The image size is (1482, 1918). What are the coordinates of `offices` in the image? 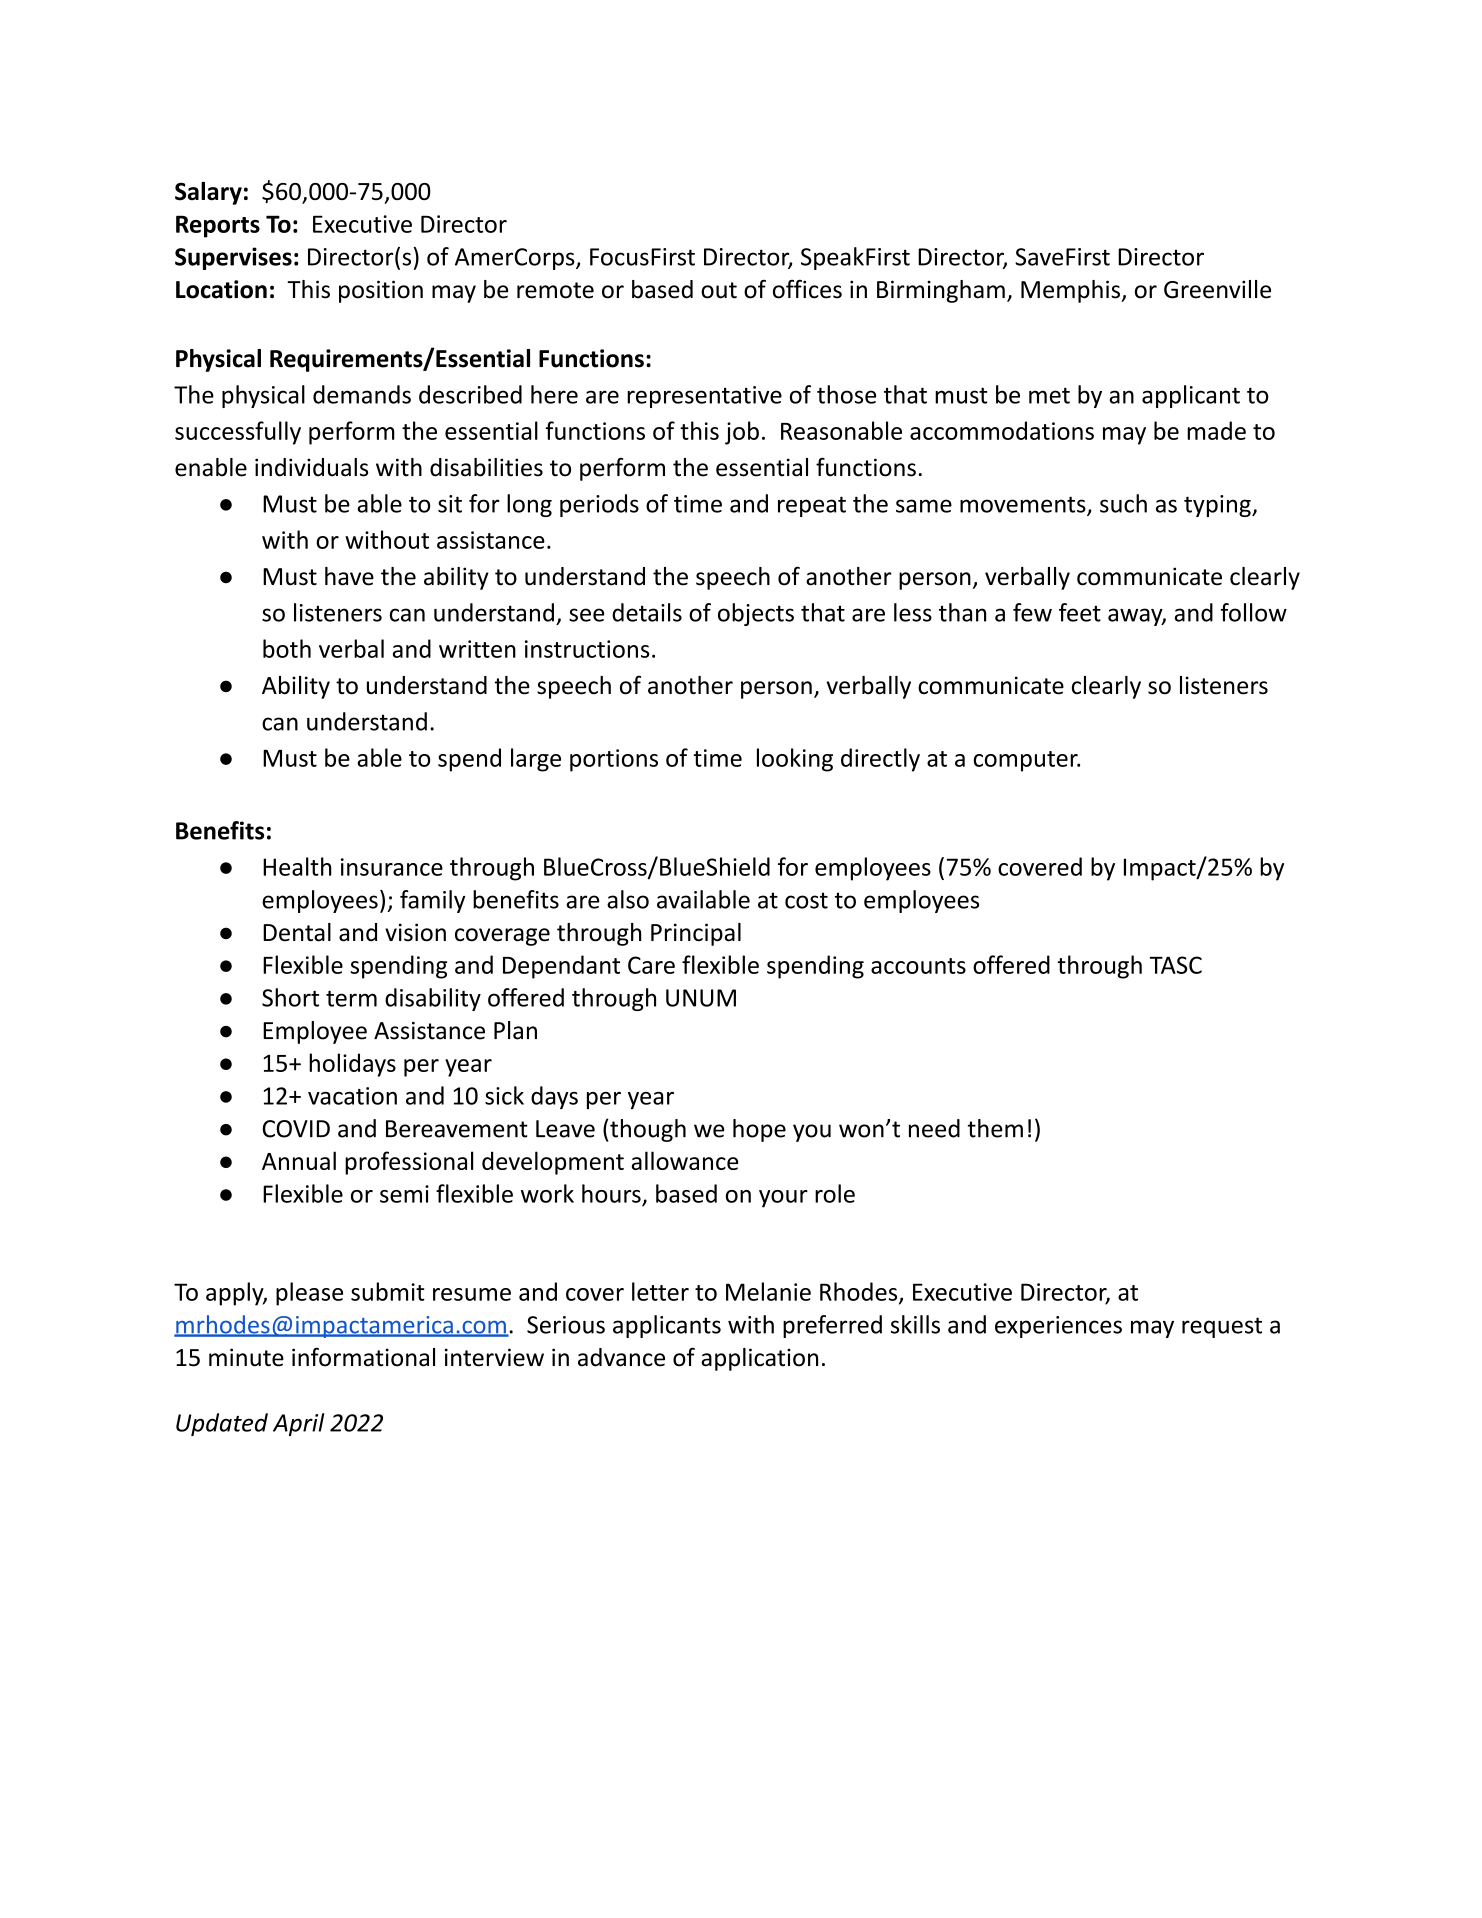 It's located at (807, 289).
